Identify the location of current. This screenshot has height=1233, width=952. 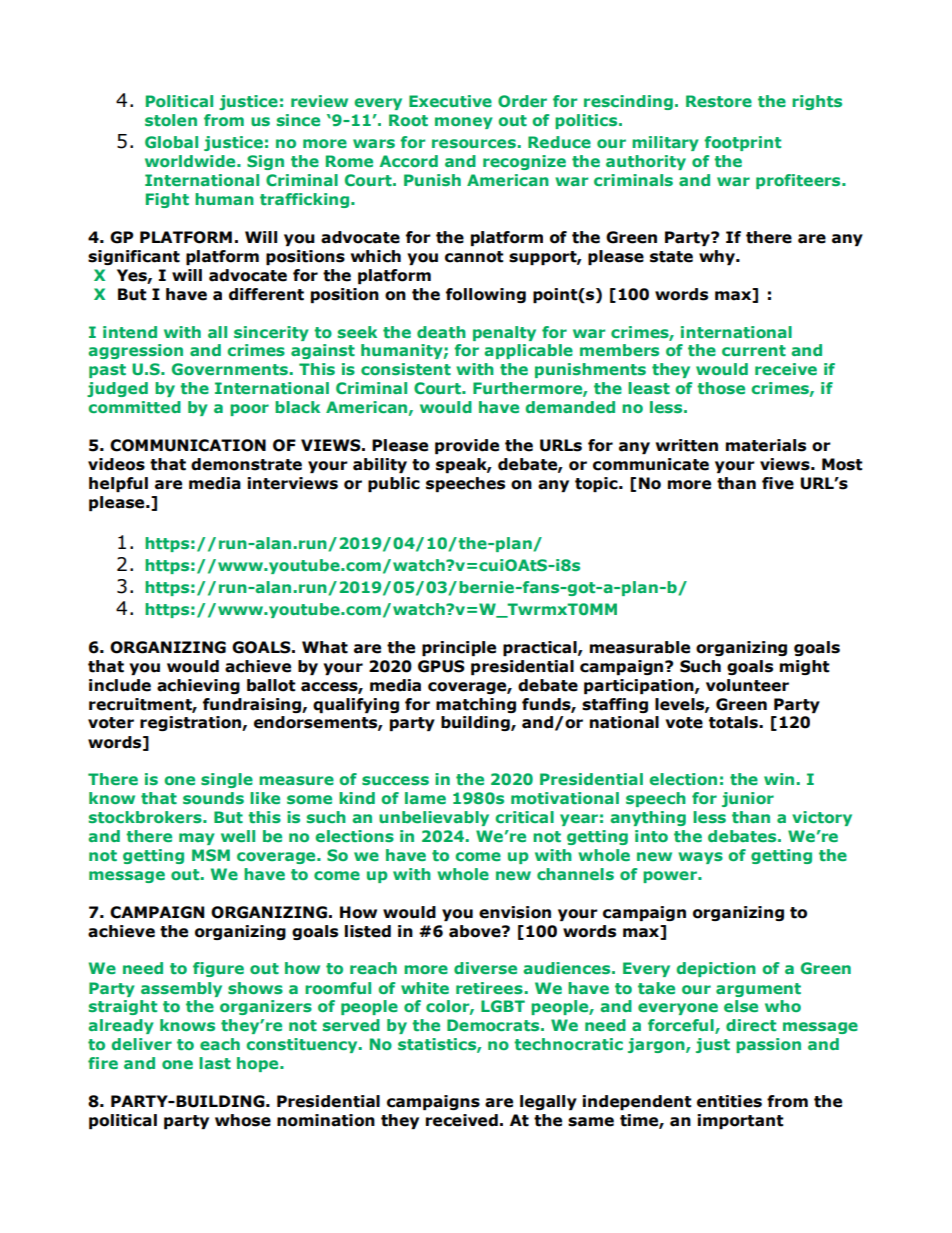
(754, 350).
